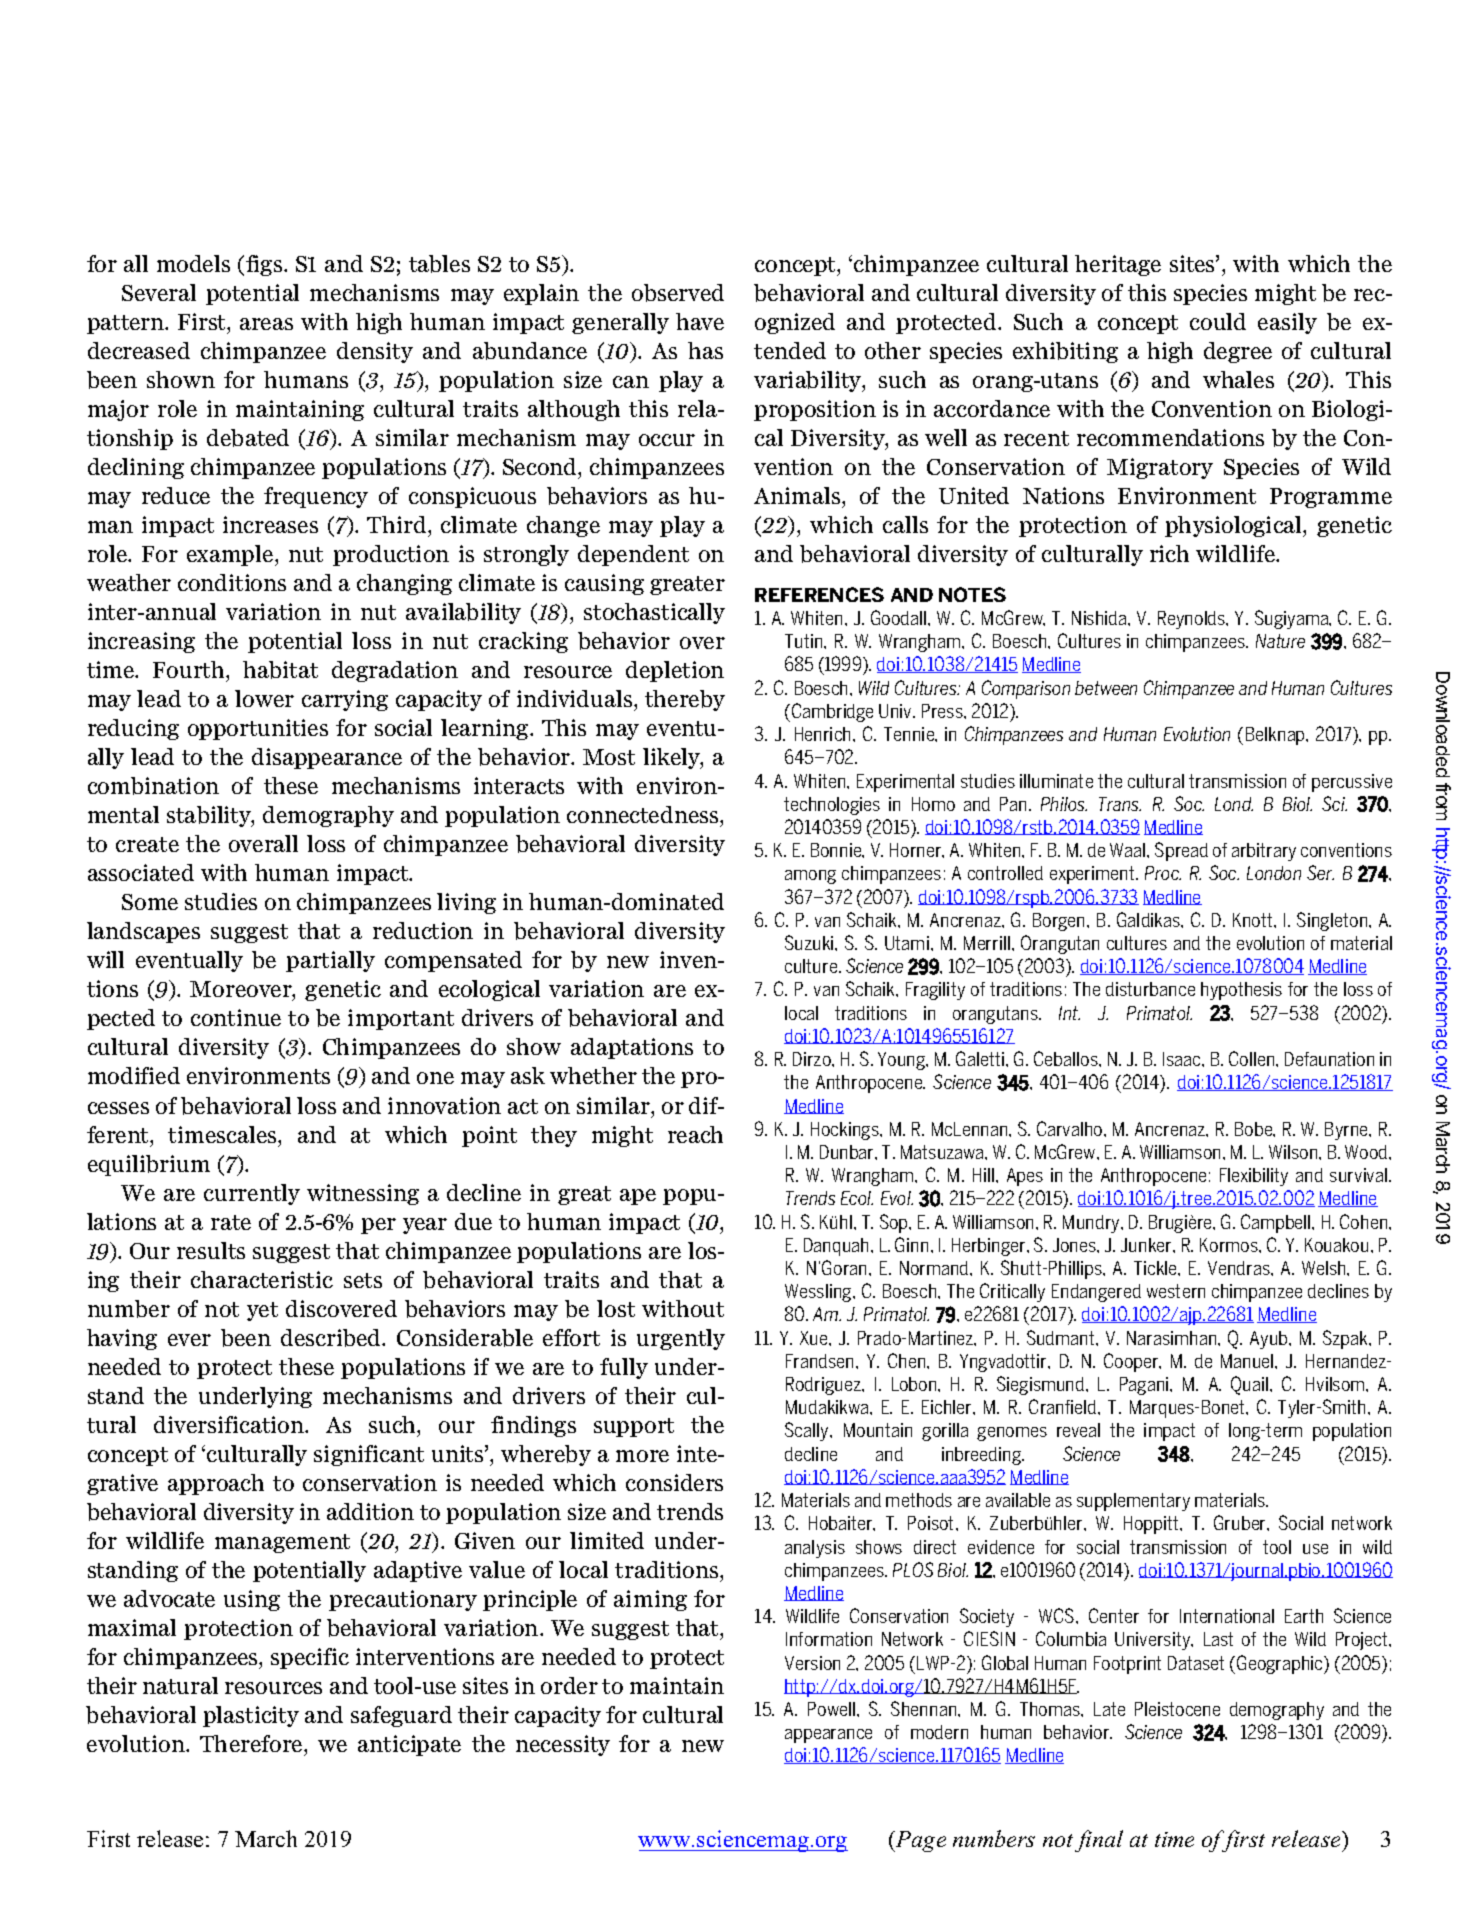  Describe the element at coordinates (1181, 851) in the screenshot. I see `Spread` at that location.
